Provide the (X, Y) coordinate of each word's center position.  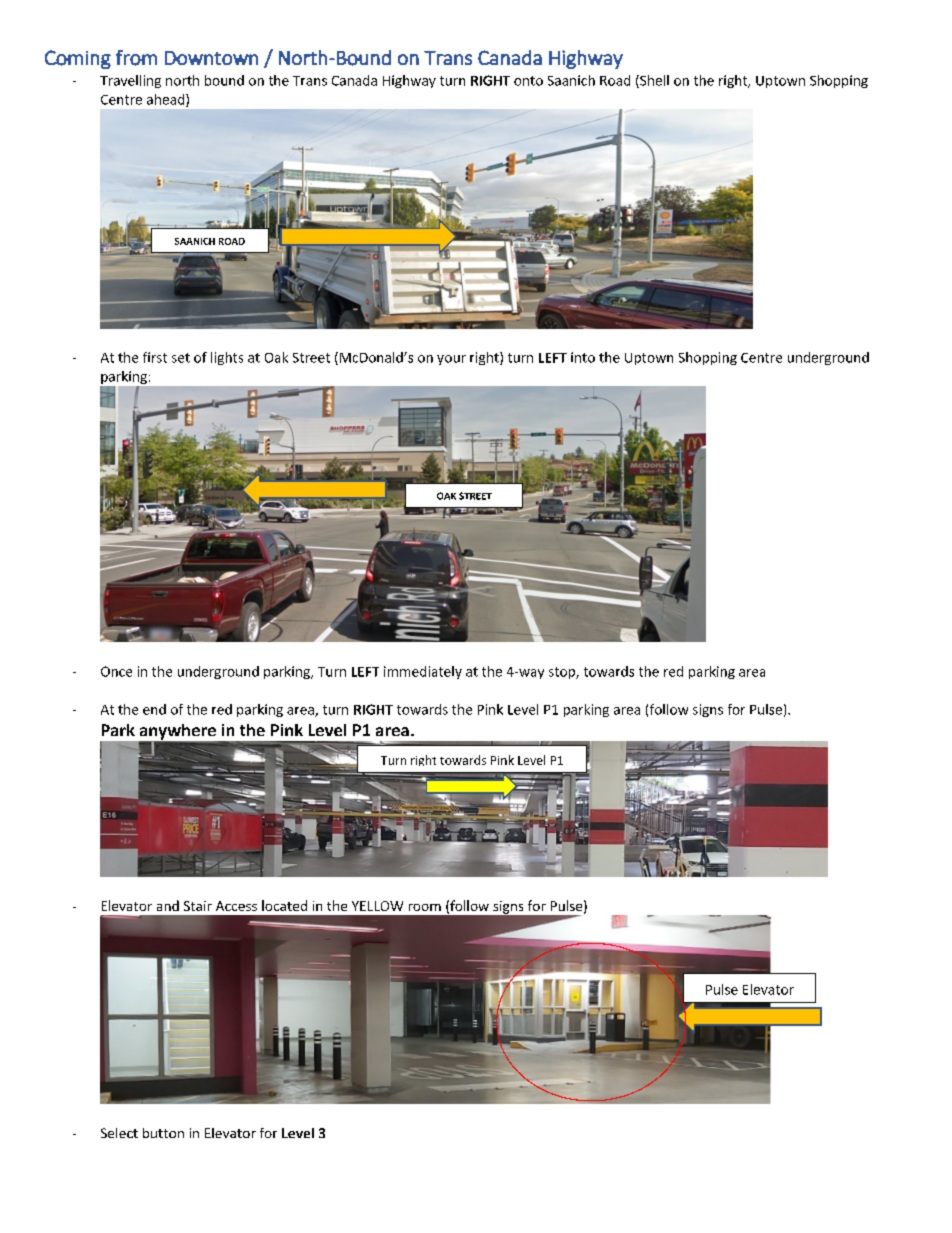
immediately (423, 672)
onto (528, 81)
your (451, 360)
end (154, 709)
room (425, 907)
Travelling (130, 81)
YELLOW (377, 906)
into (583, 357)
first (155, 357)
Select (119, 1133)
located (284, 905)
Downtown (211, 58)
